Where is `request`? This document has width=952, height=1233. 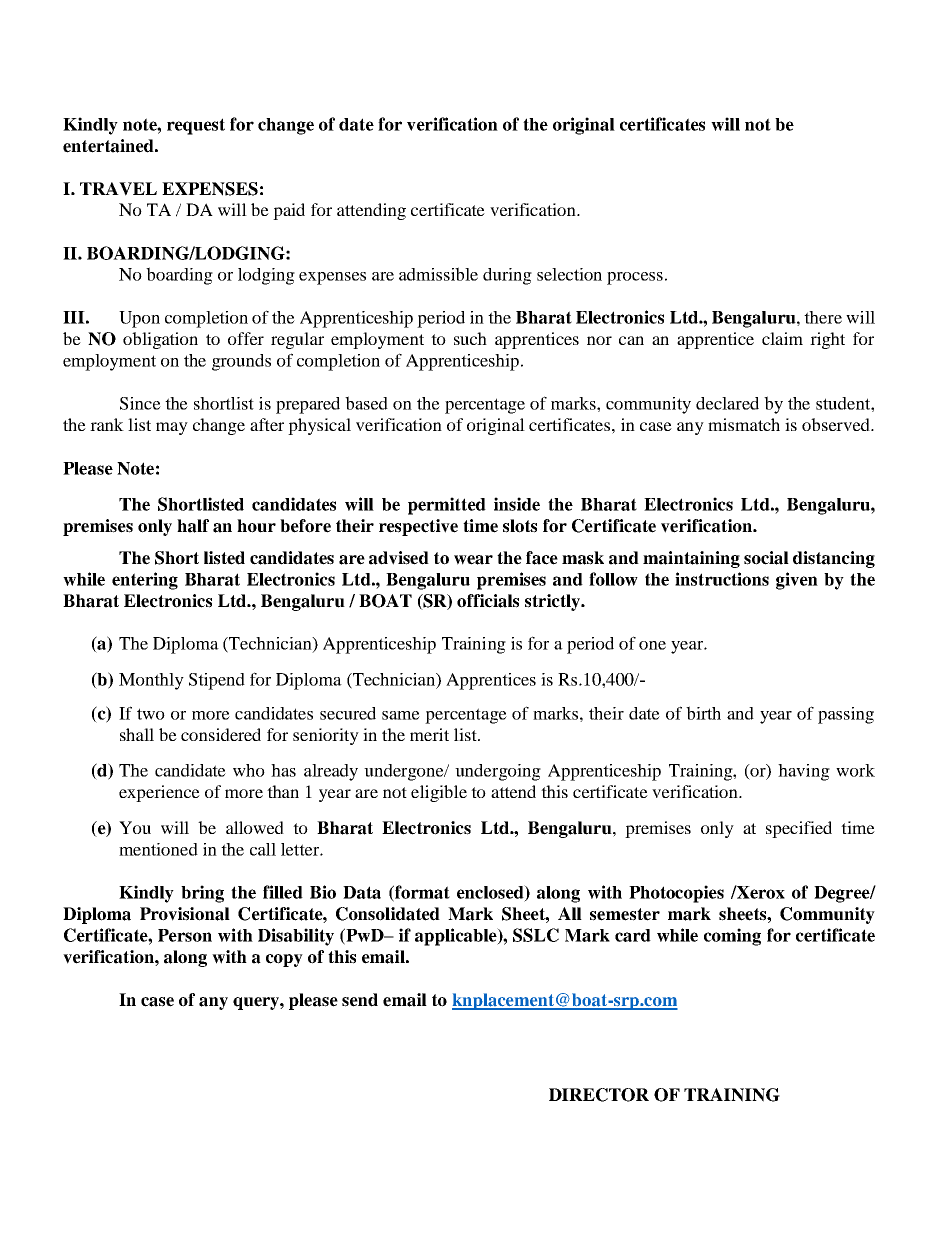 request is located at coordinates (196, 126).
